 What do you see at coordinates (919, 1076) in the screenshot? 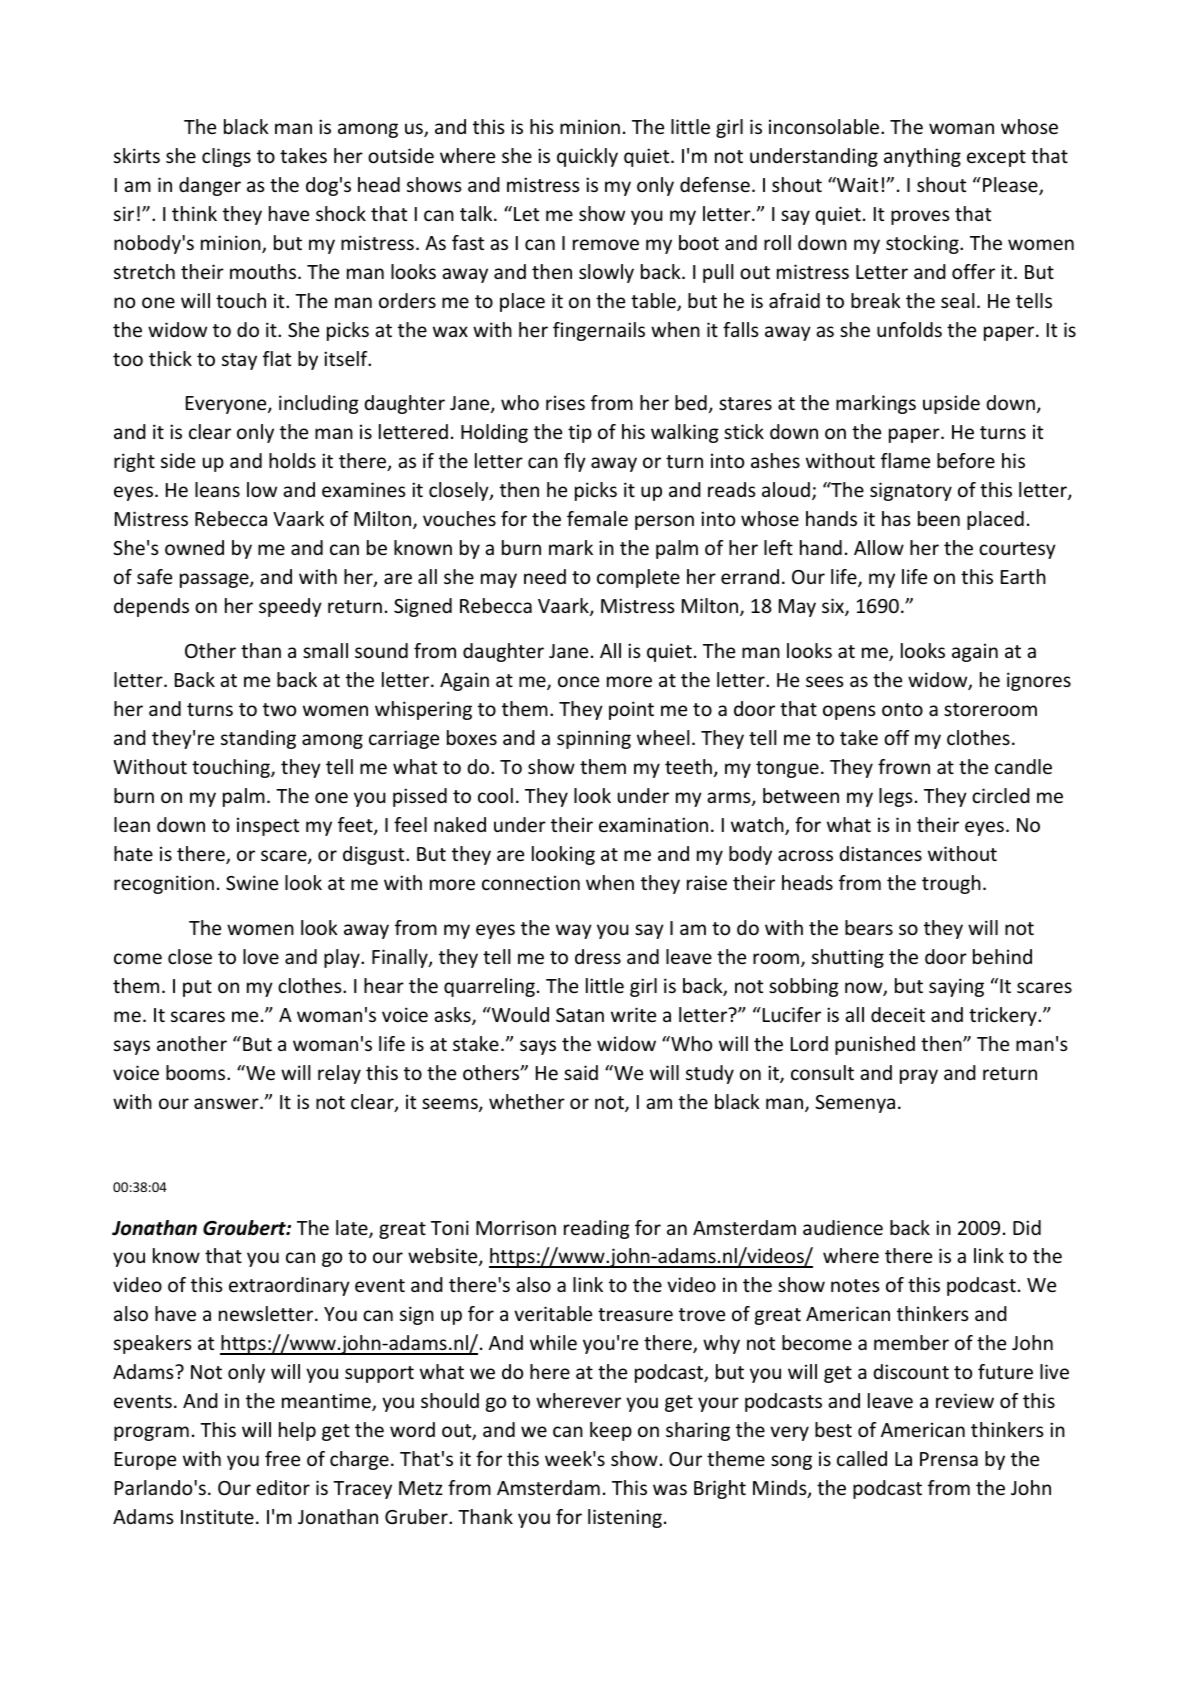
I see `pray` at bounding box center [919, 1076].
